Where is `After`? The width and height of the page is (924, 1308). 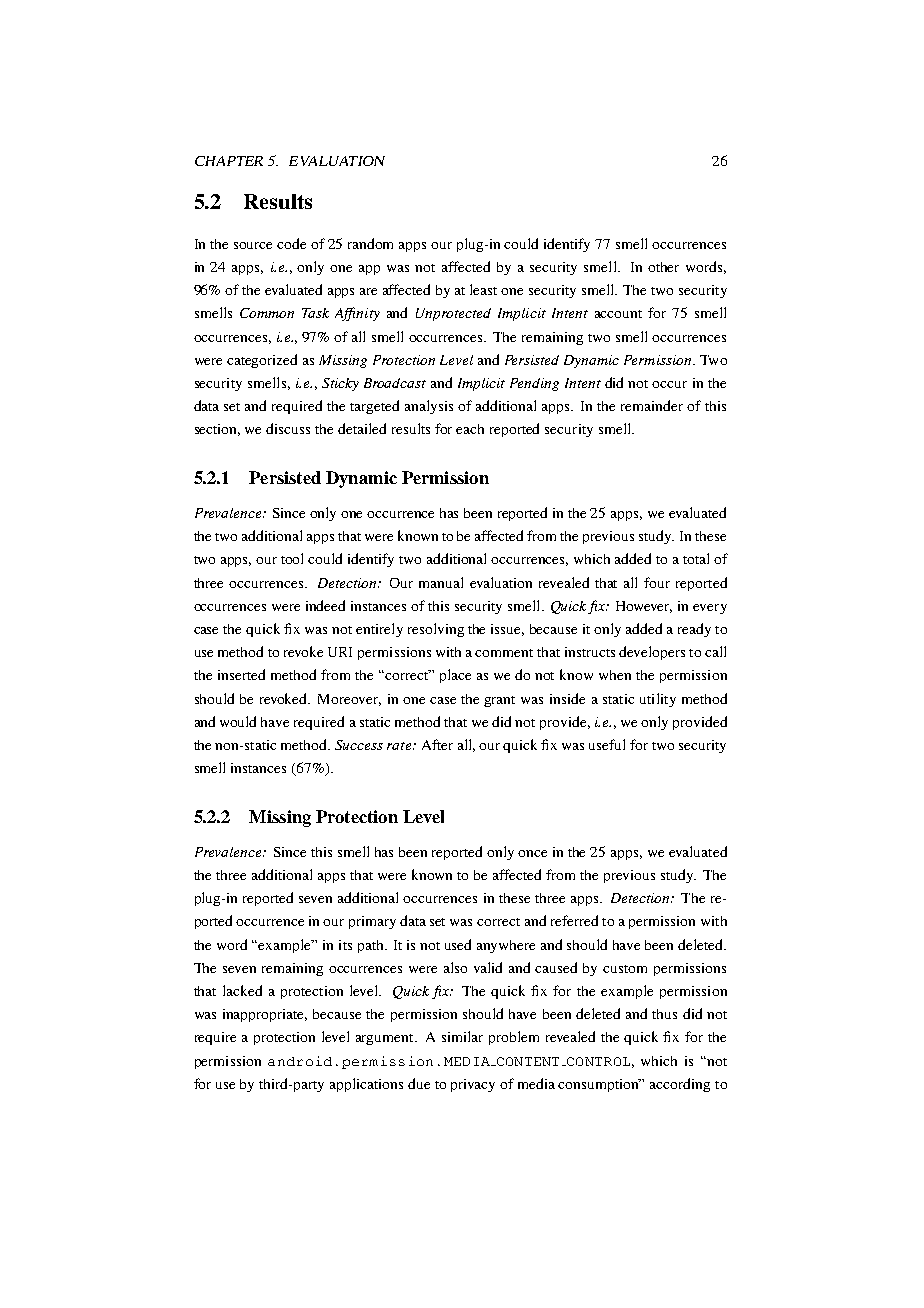 After is located at coordinates (437, 744).
